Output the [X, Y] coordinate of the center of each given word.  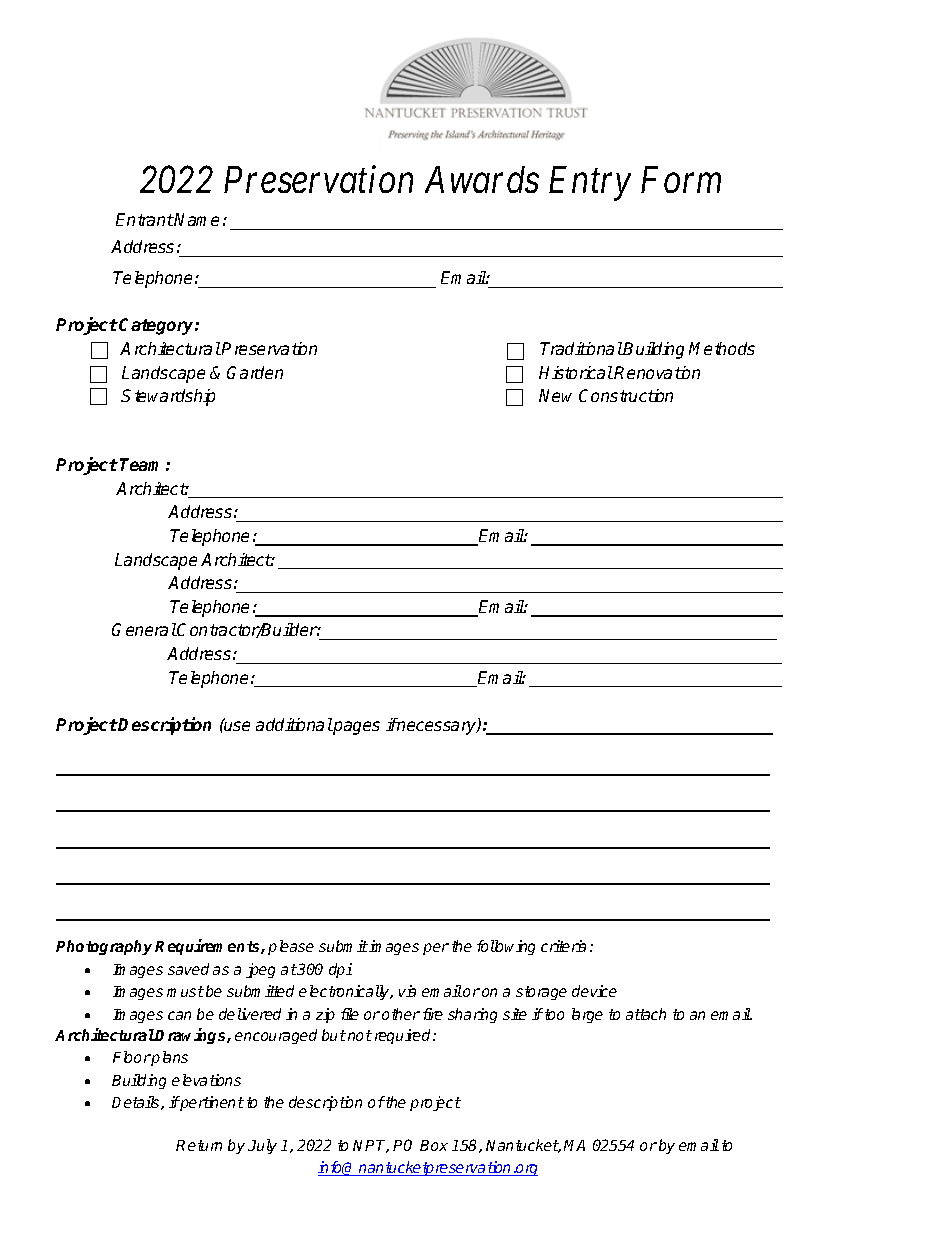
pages [356, 728]
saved [188, 969]
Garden [255, 372]
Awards [482, 179]
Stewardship [168, 397]
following [506, 947]
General [144, 629]
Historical [576, 372]
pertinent [211, 1103]
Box [434, 1145]
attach [646, 1014]
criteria [563, 946]
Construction [626, 395]
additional [294, 724]
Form [681, 180]
